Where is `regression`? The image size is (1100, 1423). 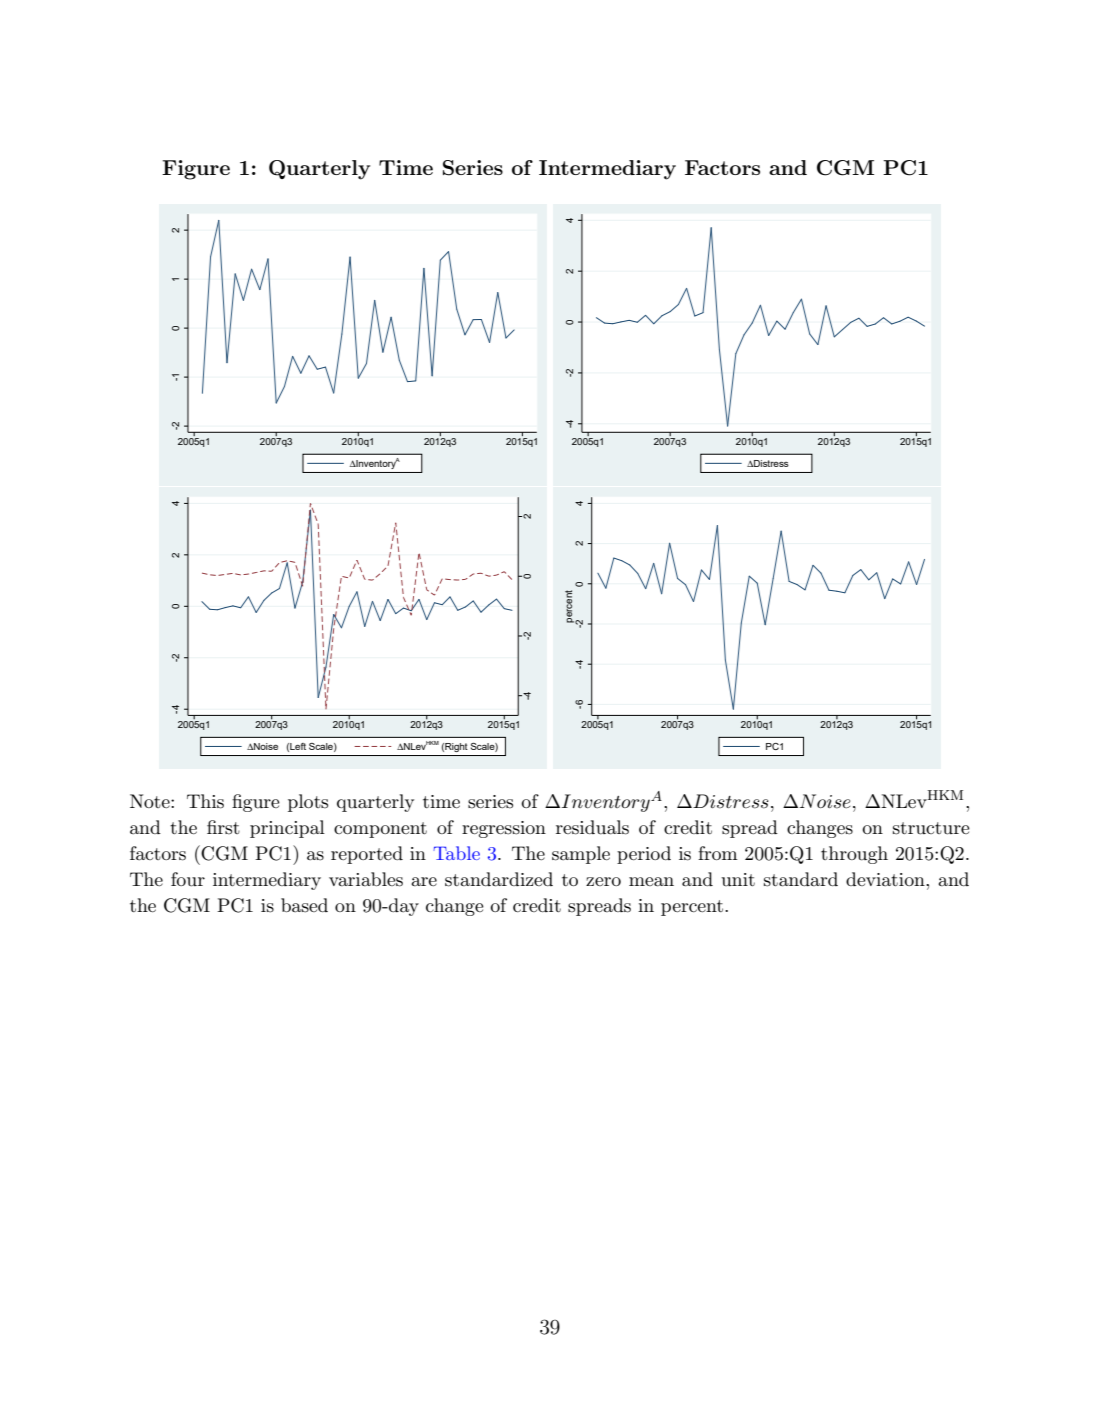 regression is located at coordinates (504, 829).
